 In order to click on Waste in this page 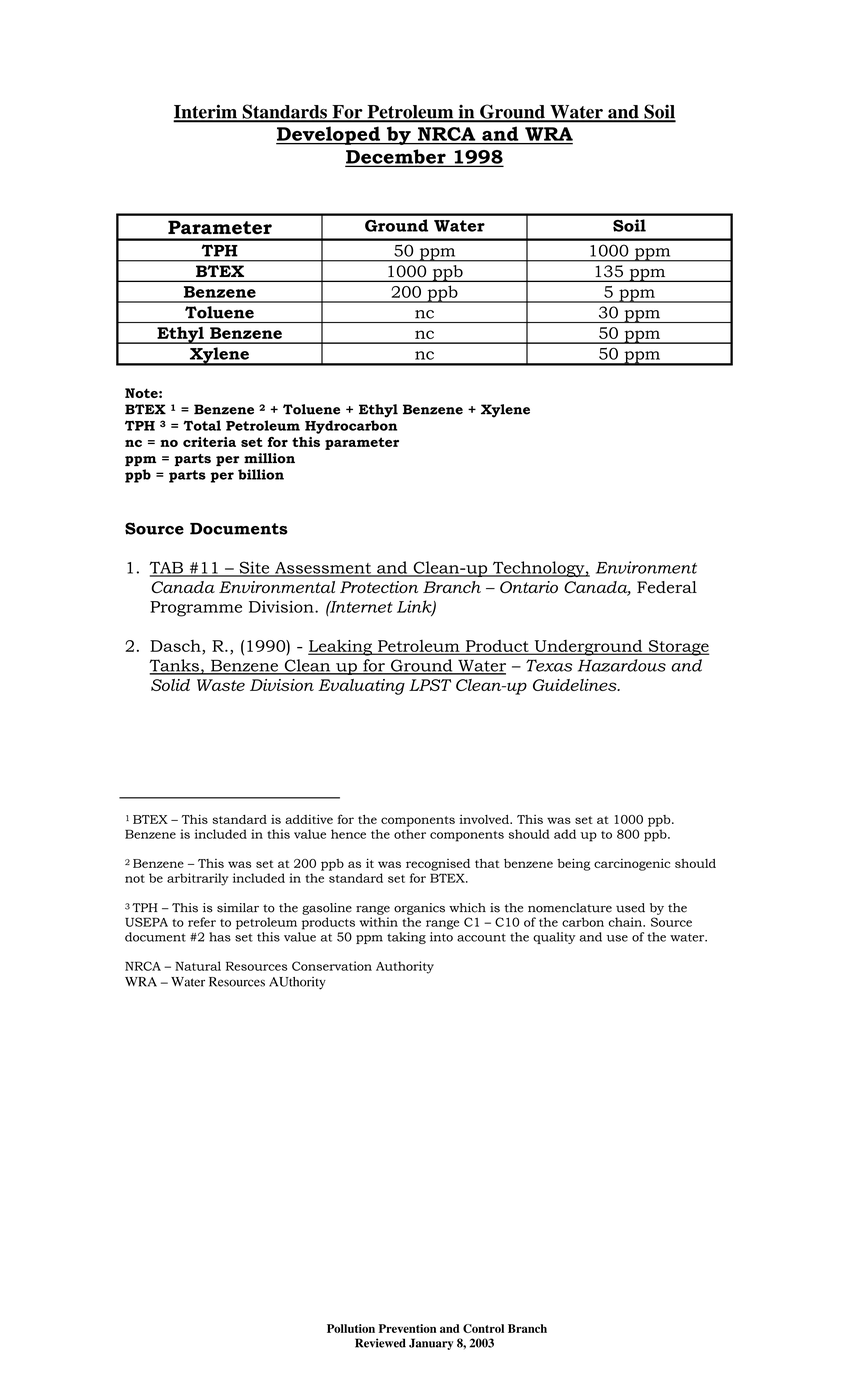, I will do `click(221, 685)`.
